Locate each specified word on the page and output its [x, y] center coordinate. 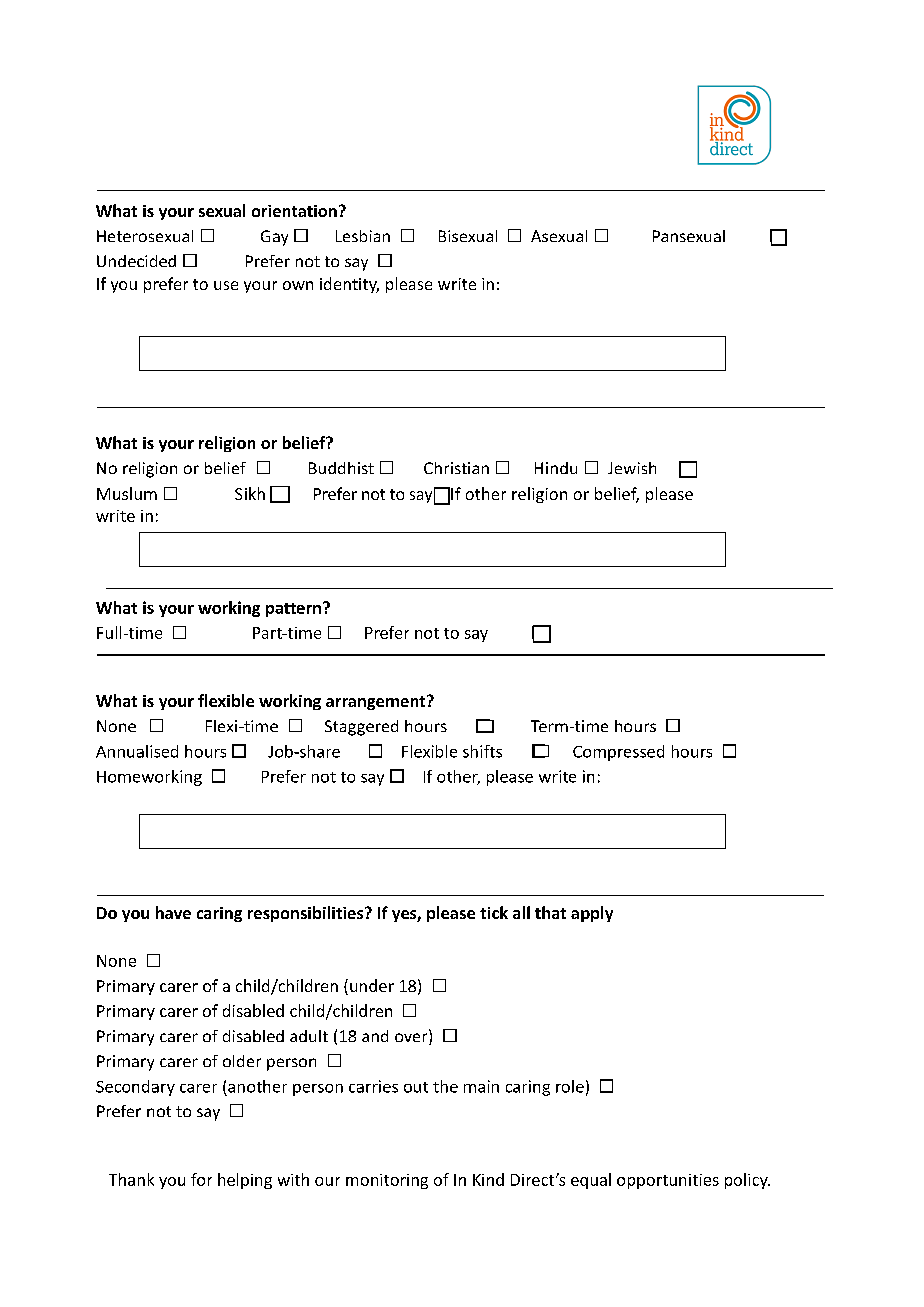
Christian [456, 468]
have [173, 912]
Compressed [618, 753]
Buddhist [341, 468]
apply [592, 914]
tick [494, 912]
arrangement [377, 702]
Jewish [632, 468]
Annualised [137, 751]
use [226, 285]
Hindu [556, 468]
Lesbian [363, 236]
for [201, 1179]
